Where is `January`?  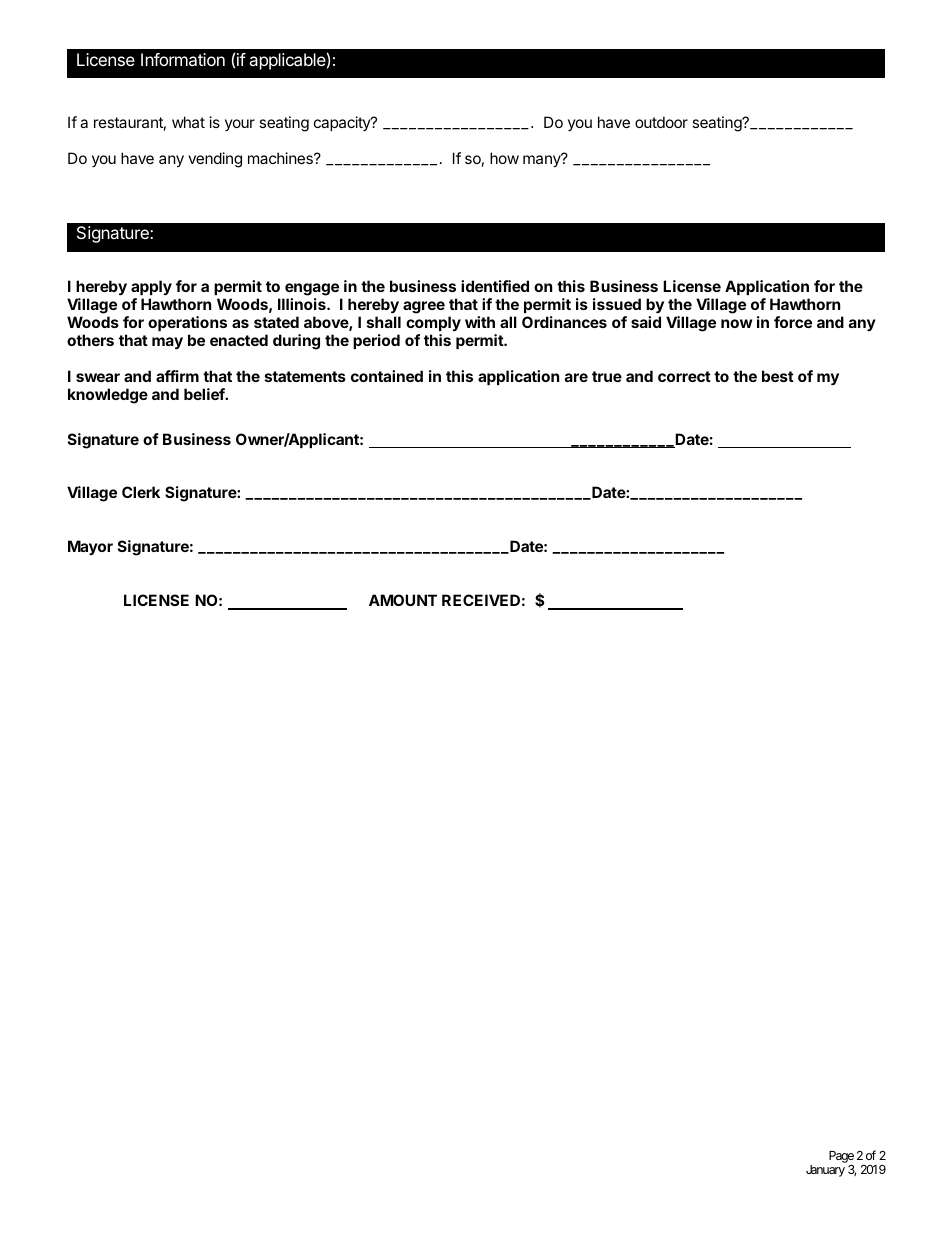 January is located at coordinates (825, 1171).
